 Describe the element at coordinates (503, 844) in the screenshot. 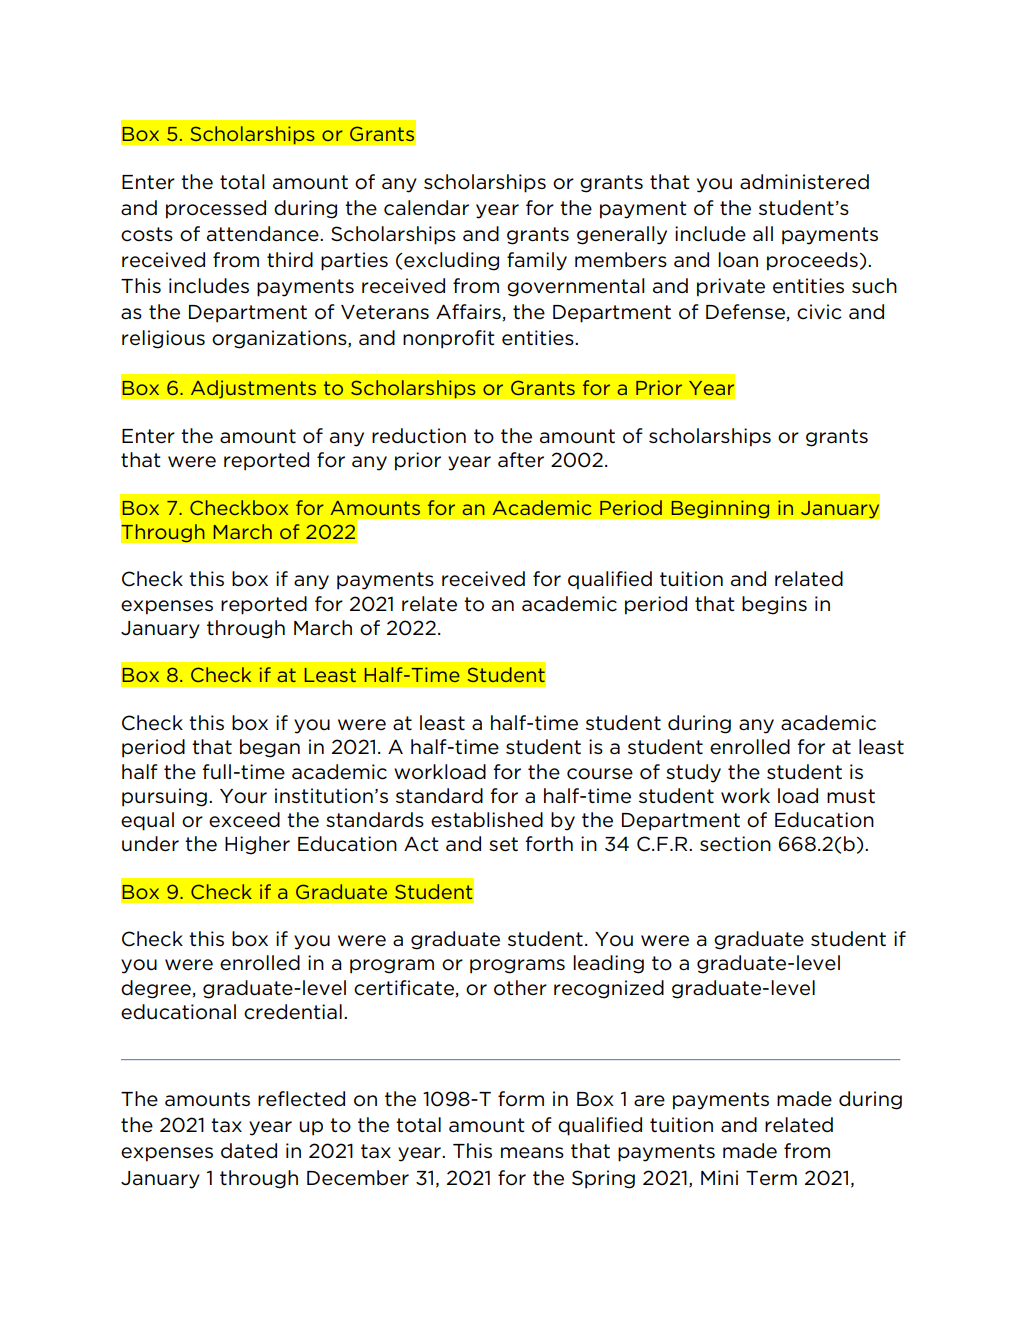

I see `set` at that location.
